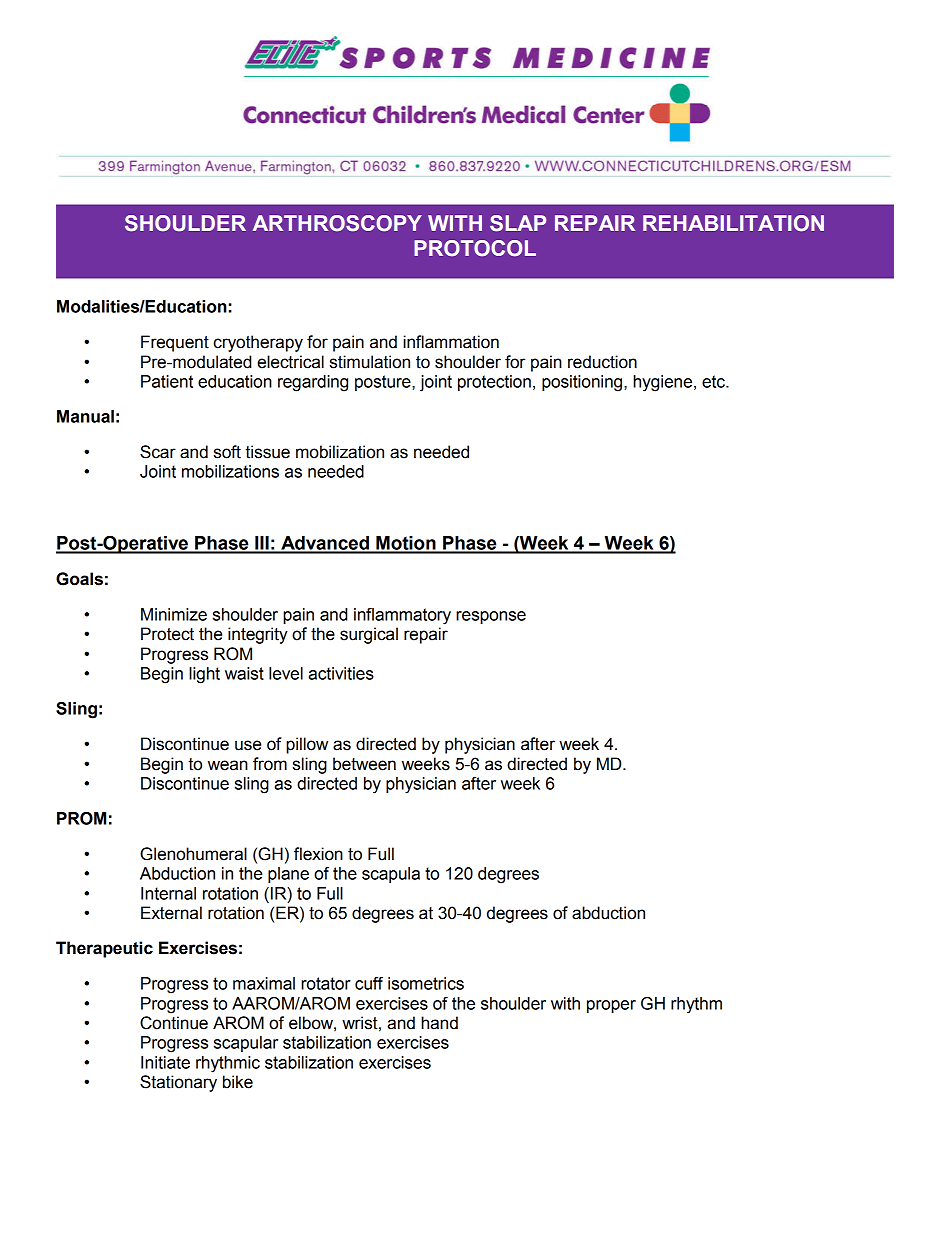 The image size is (952, 1233). Describe the element at coordinates (158, 452) in the page. I see `Scar` at that location.
